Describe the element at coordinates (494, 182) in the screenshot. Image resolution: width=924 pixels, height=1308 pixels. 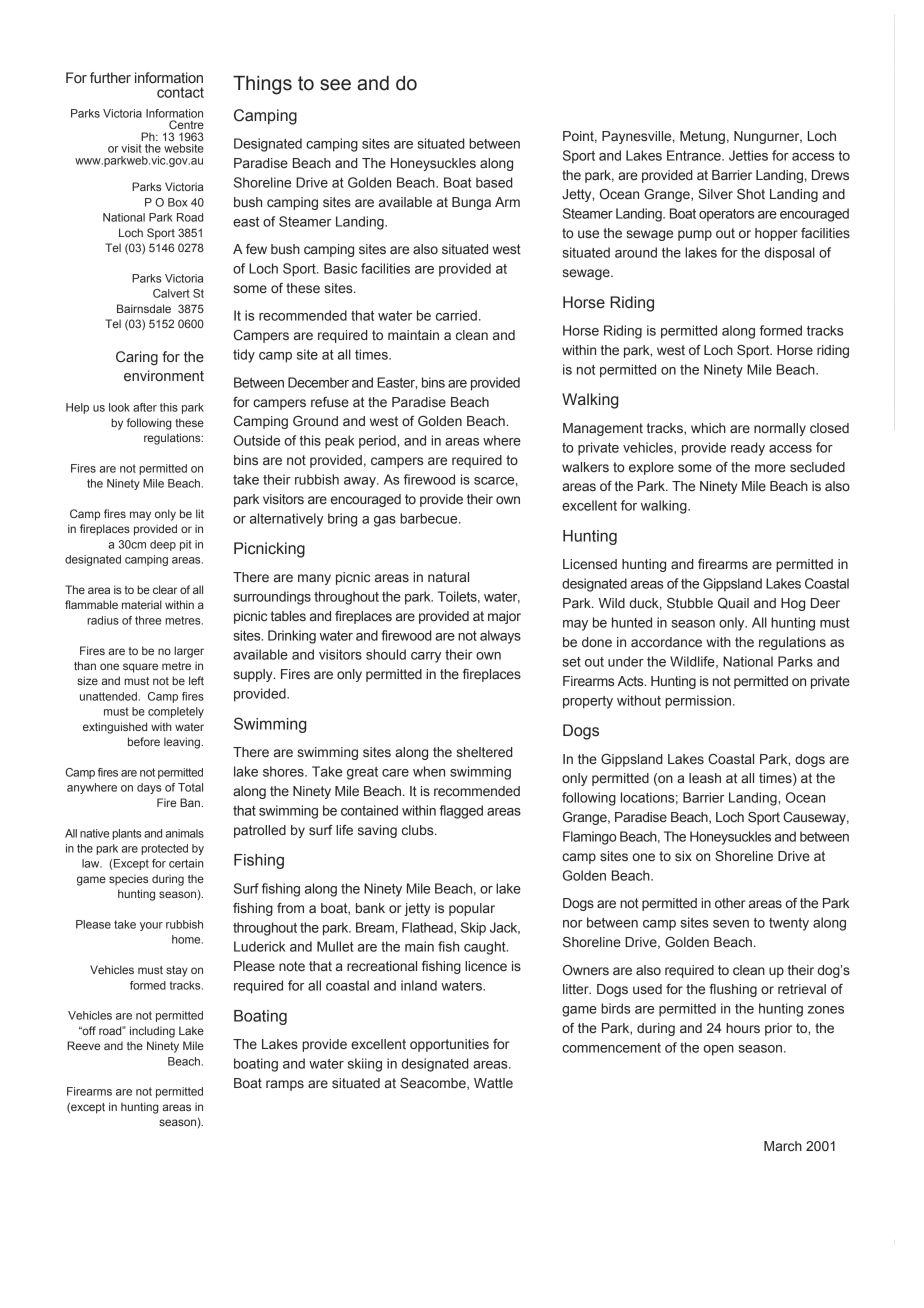
I see `based` at that location.
